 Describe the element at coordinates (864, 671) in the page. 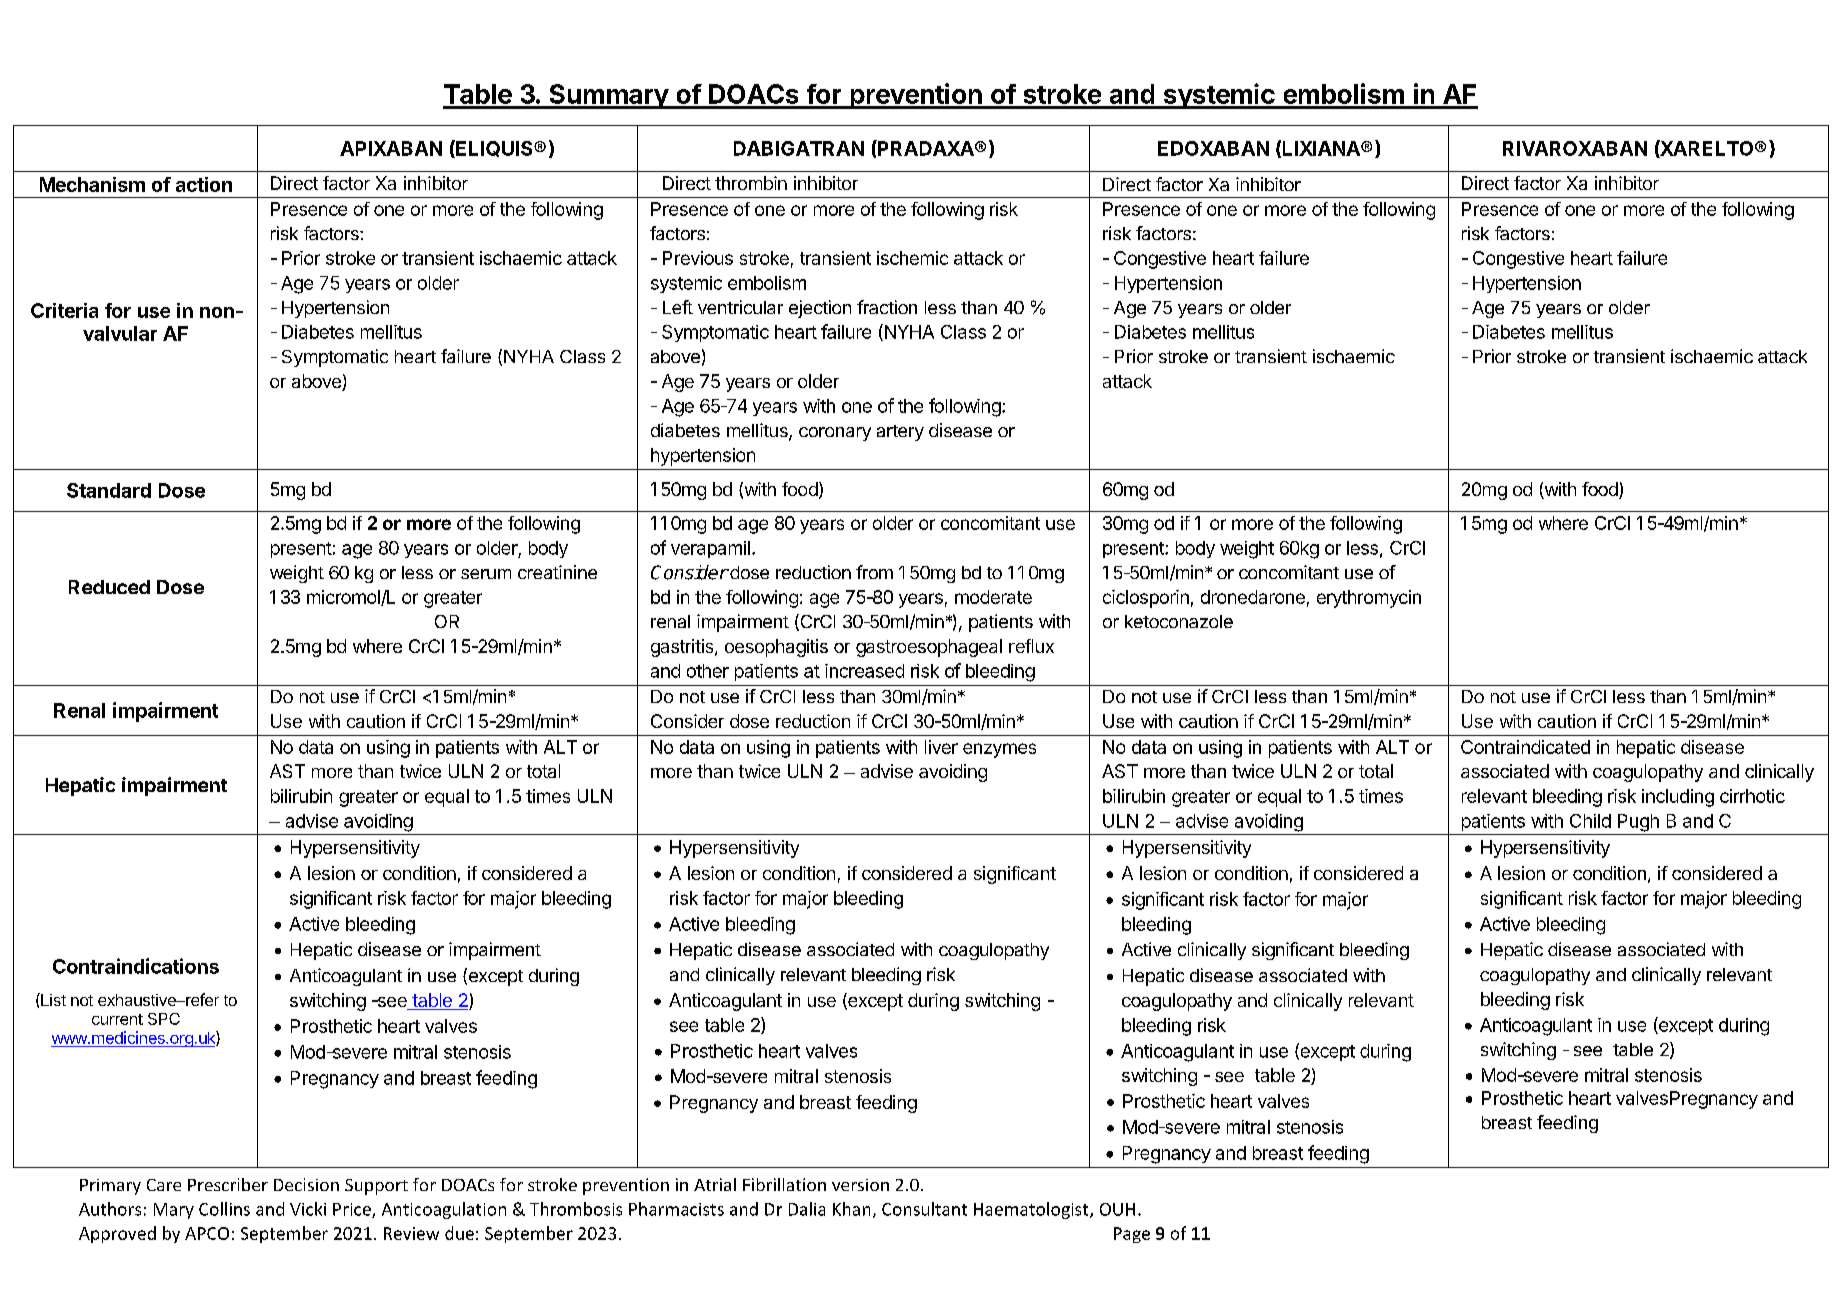

I see `increased` at that location.
